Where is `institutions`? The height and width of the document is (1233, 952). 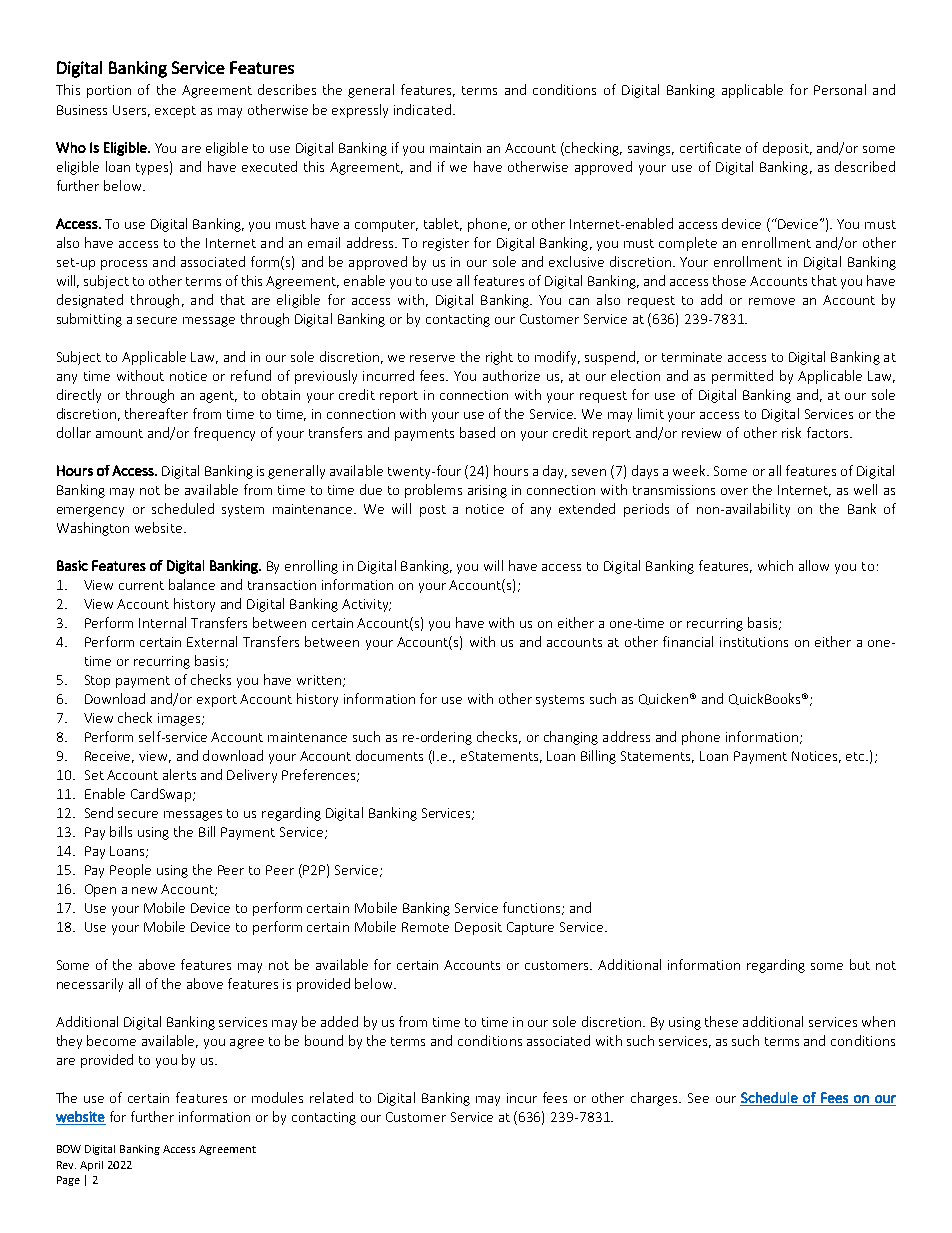
institutions is located at coordinates (754, 642).
